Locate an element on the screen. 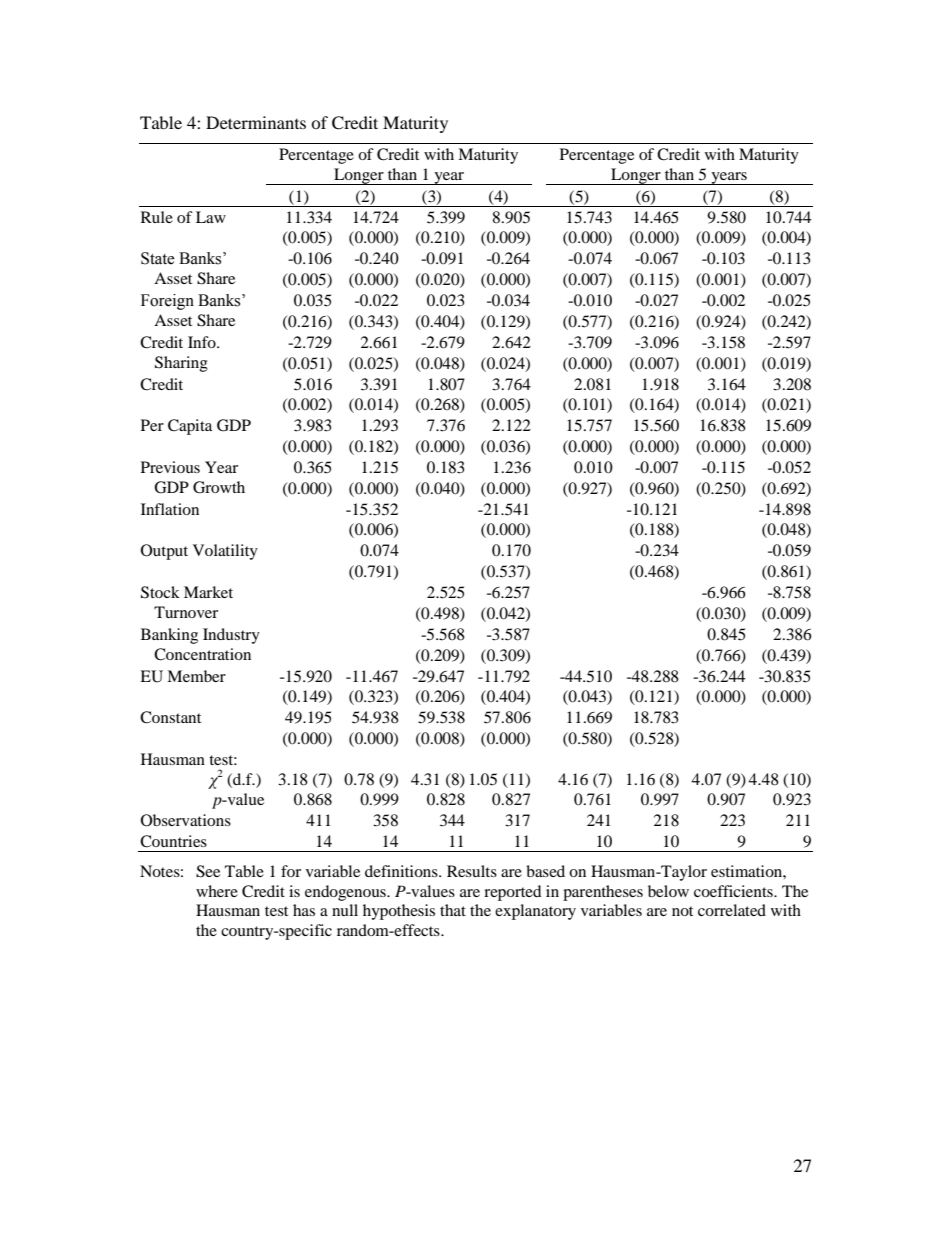 The height and width of the screenshot is (1233, 952). Law is located at coordinates (211, 217).
